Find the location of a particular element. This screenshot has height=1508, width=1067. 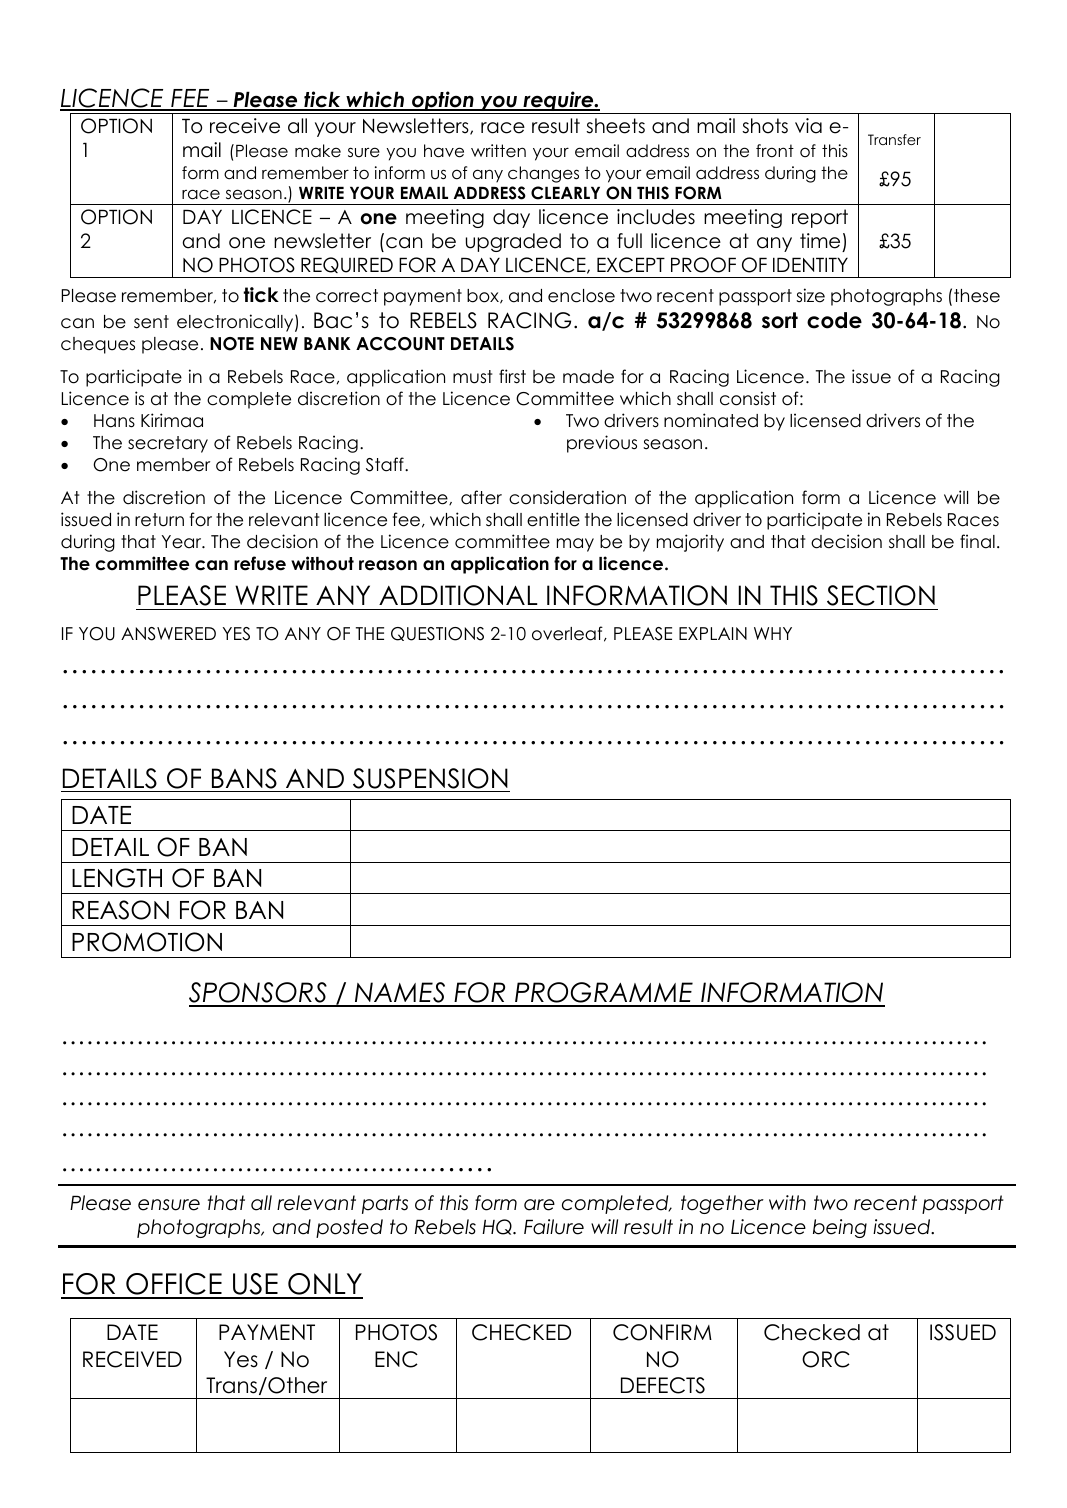

make is located at coordinates (318, 151).
